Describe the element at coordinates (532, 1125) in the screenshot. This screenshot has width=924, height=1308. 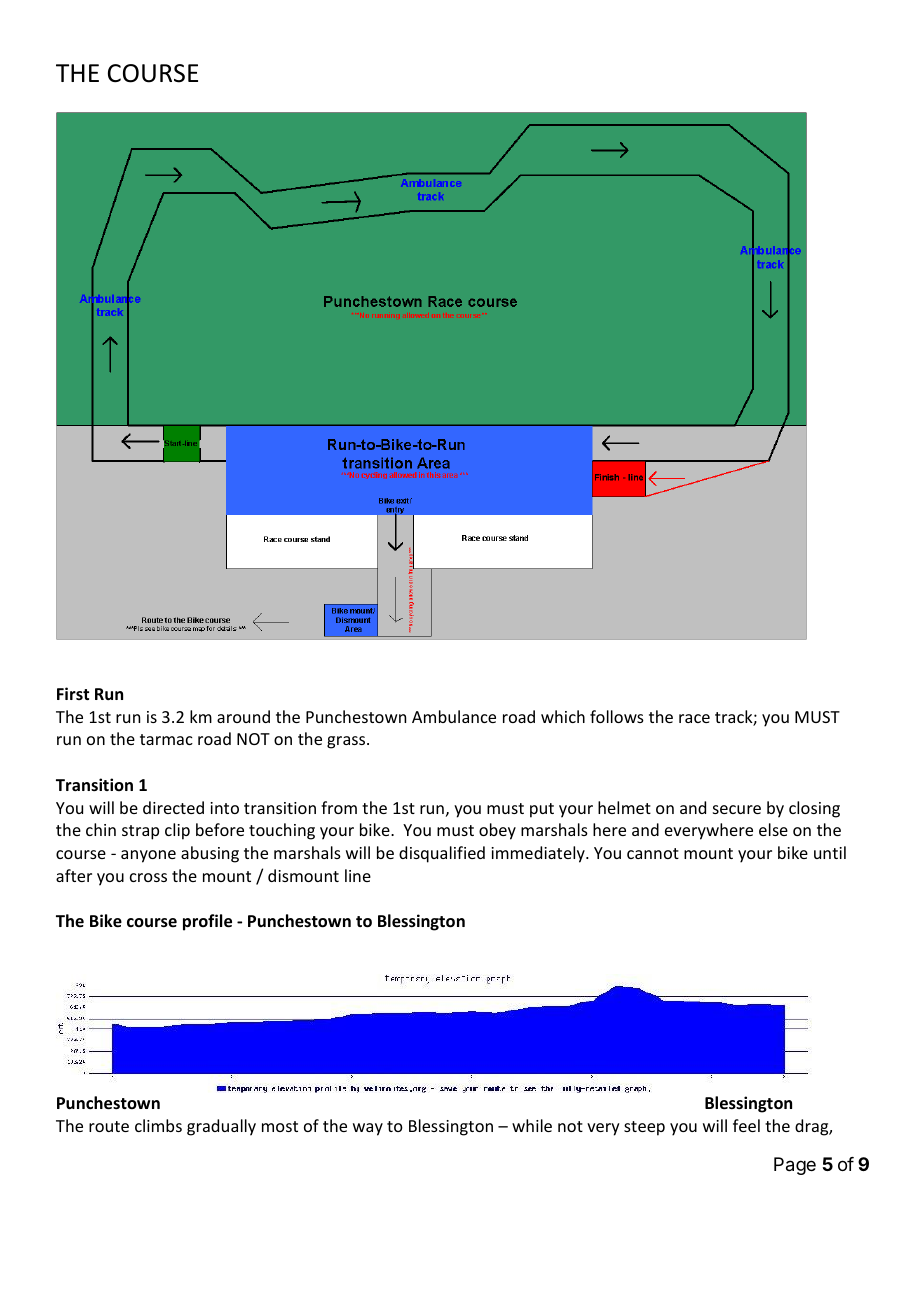
I see `while` at that location.
